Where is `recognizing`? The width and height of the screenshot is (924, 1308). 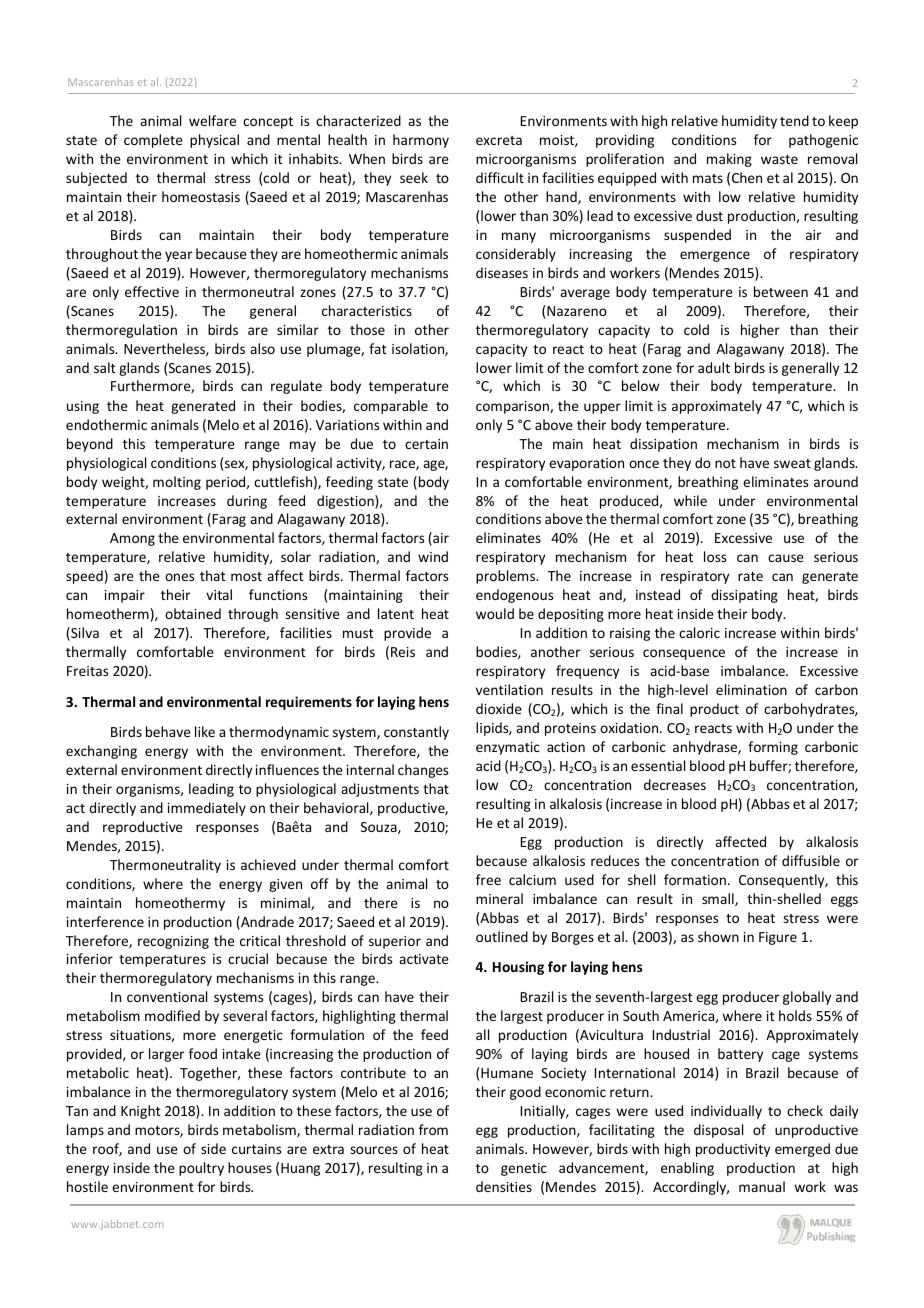 recognizing is located at coordinates (173, 942).
